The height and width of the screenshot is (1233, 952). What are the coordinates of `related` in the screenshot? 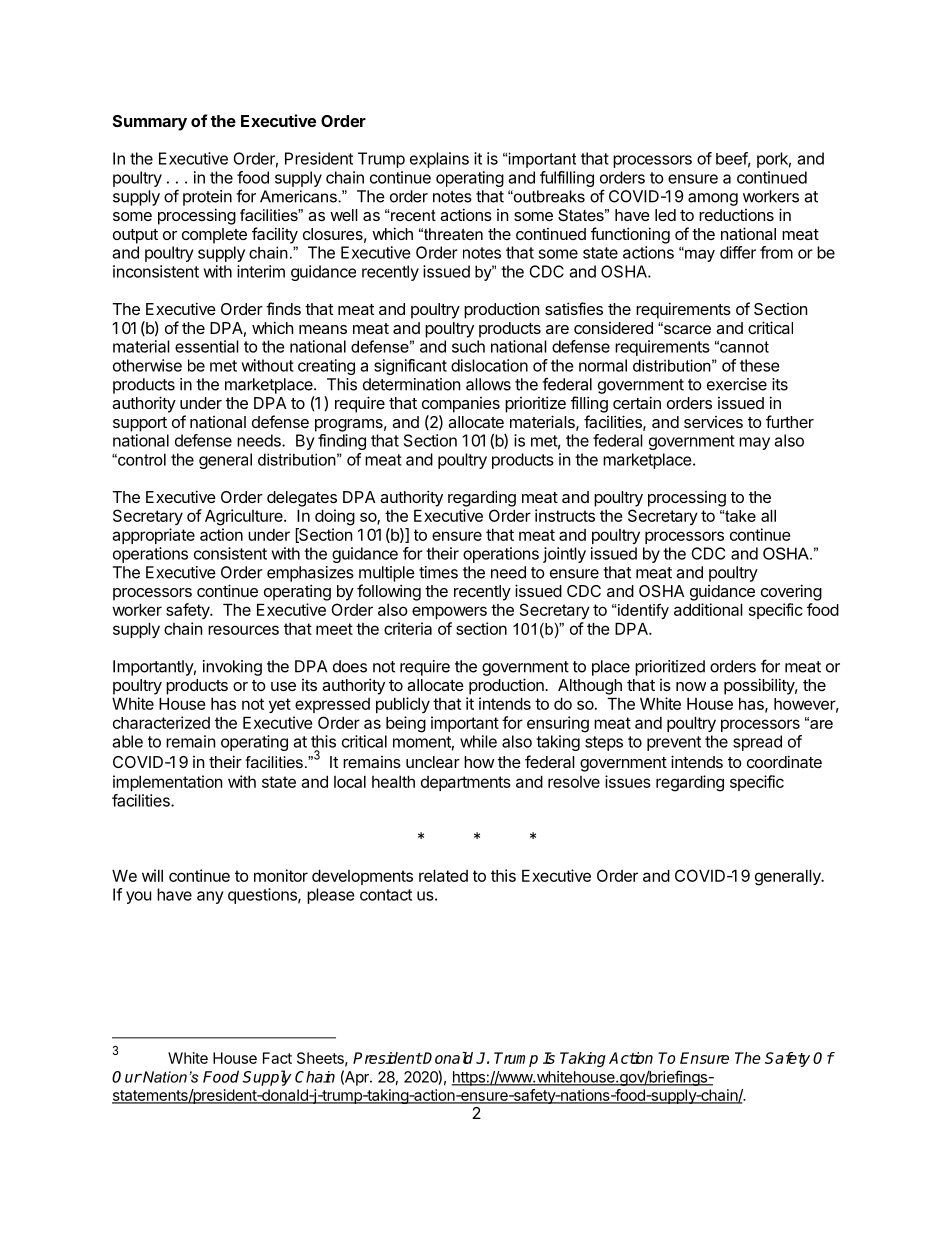 It's located at (443, 875).
